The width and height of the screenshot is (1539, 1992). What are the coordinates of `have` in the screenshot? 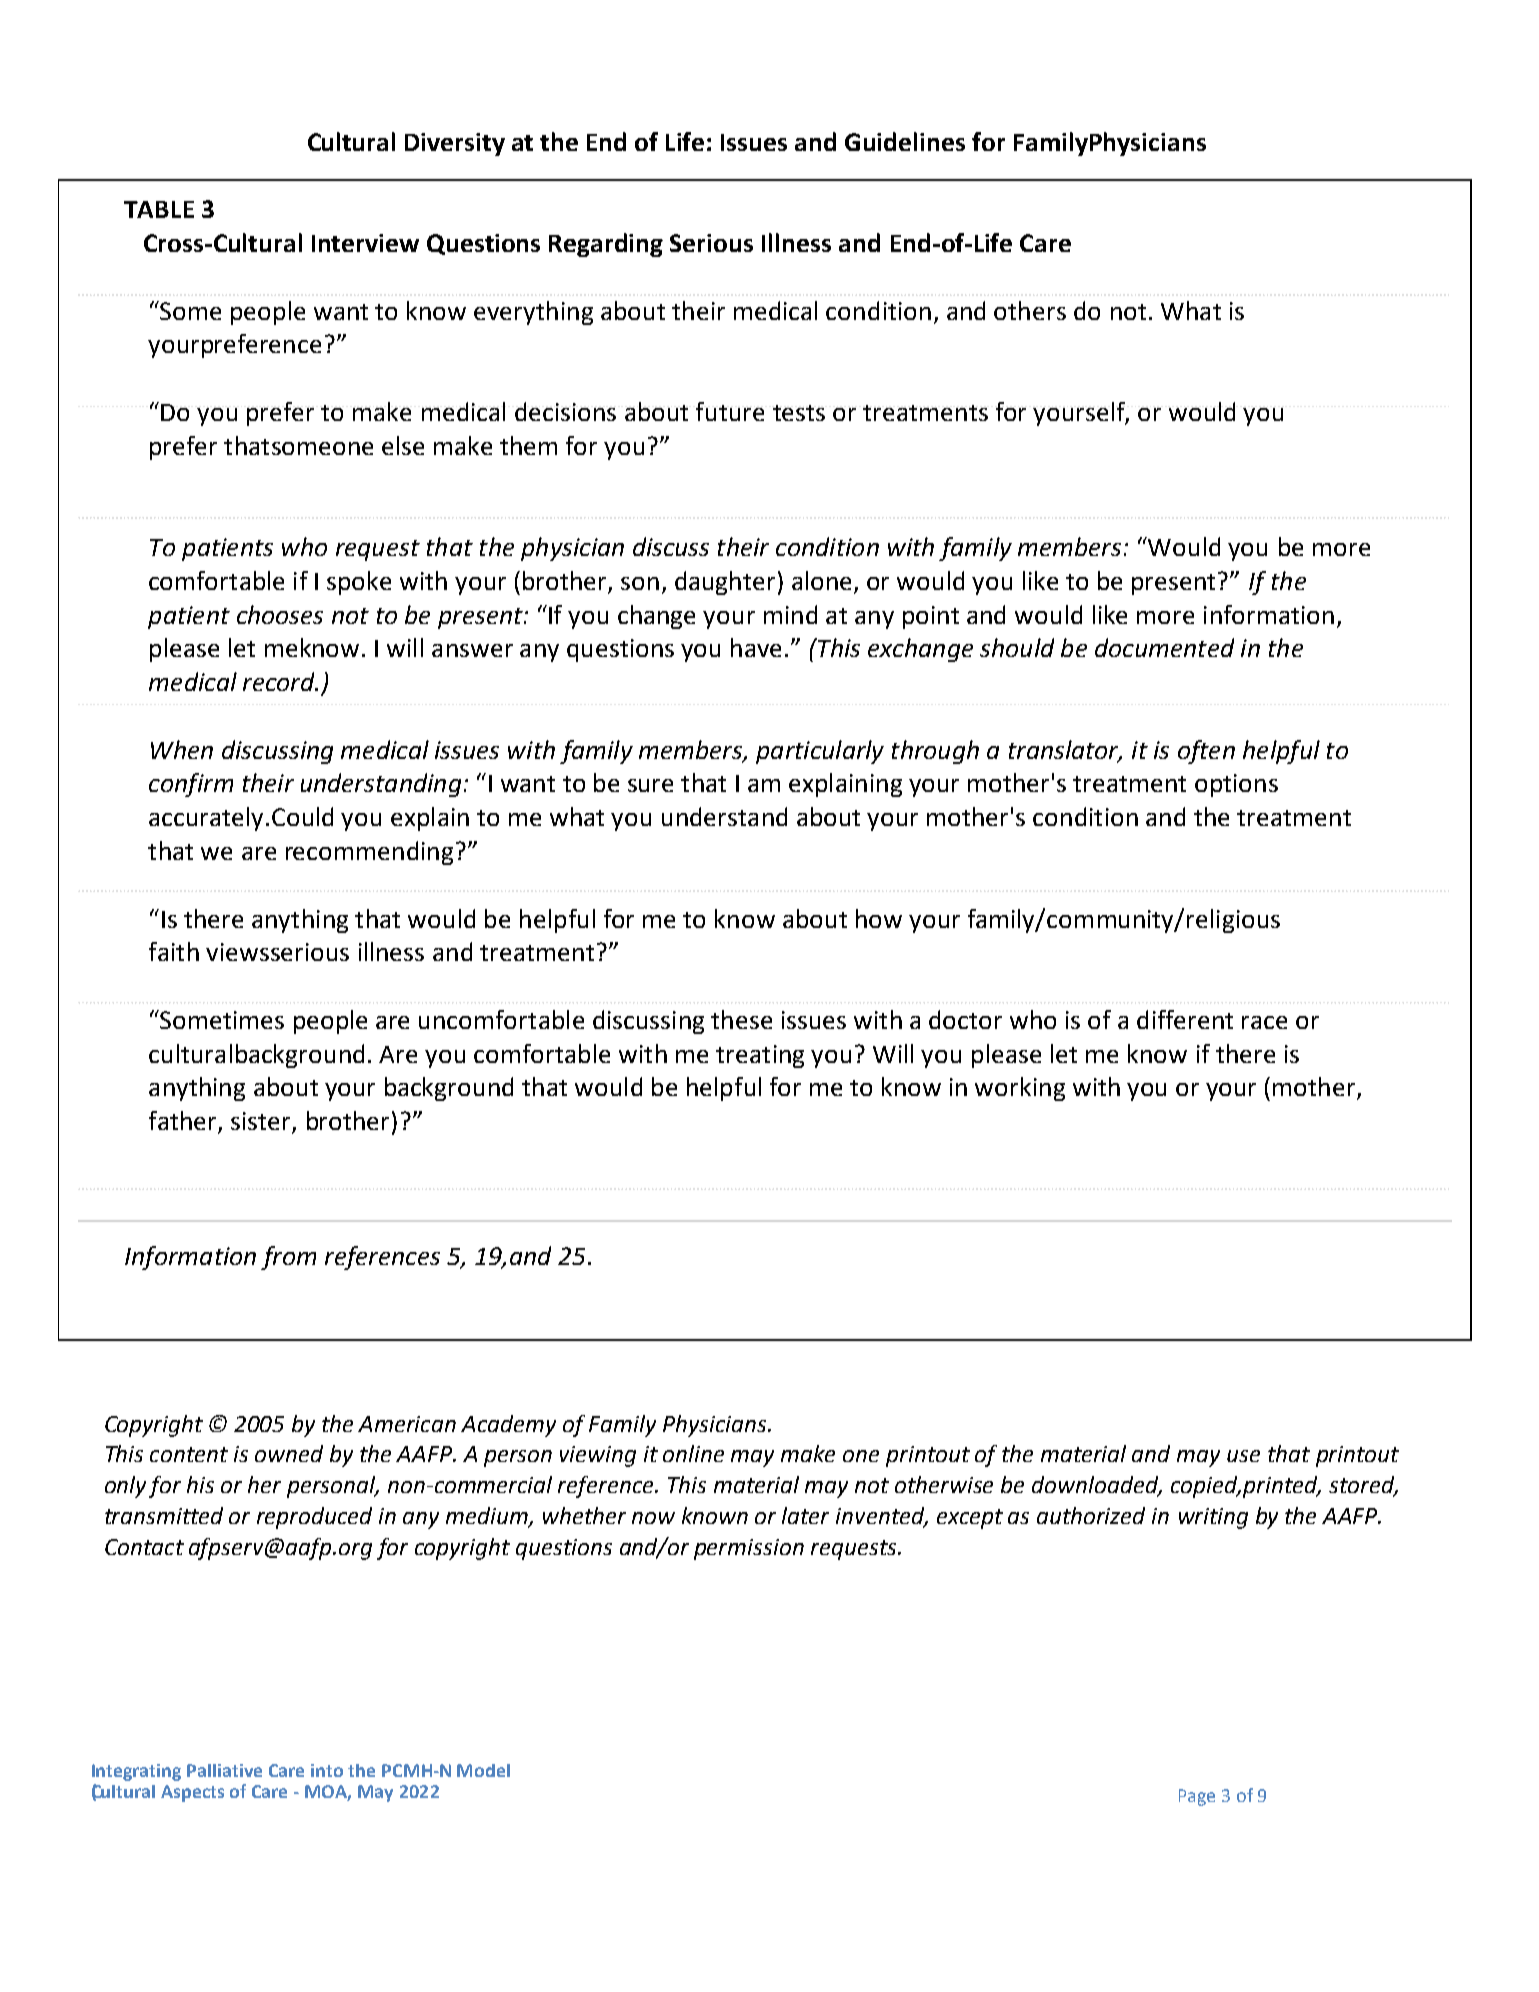 It's located at (756, 647).
